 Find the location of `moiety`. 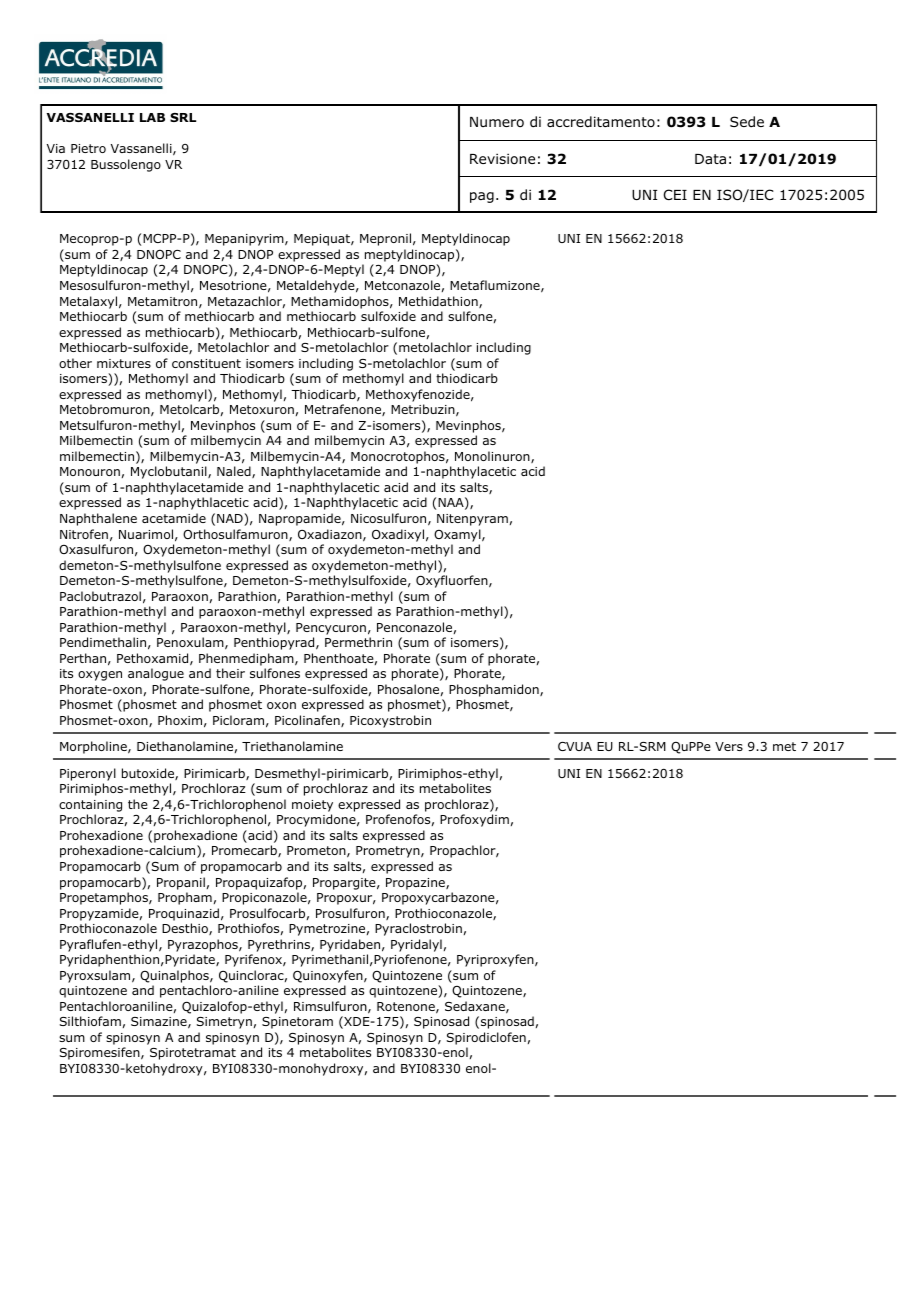

moiety is located at coordinates (312, 806).
